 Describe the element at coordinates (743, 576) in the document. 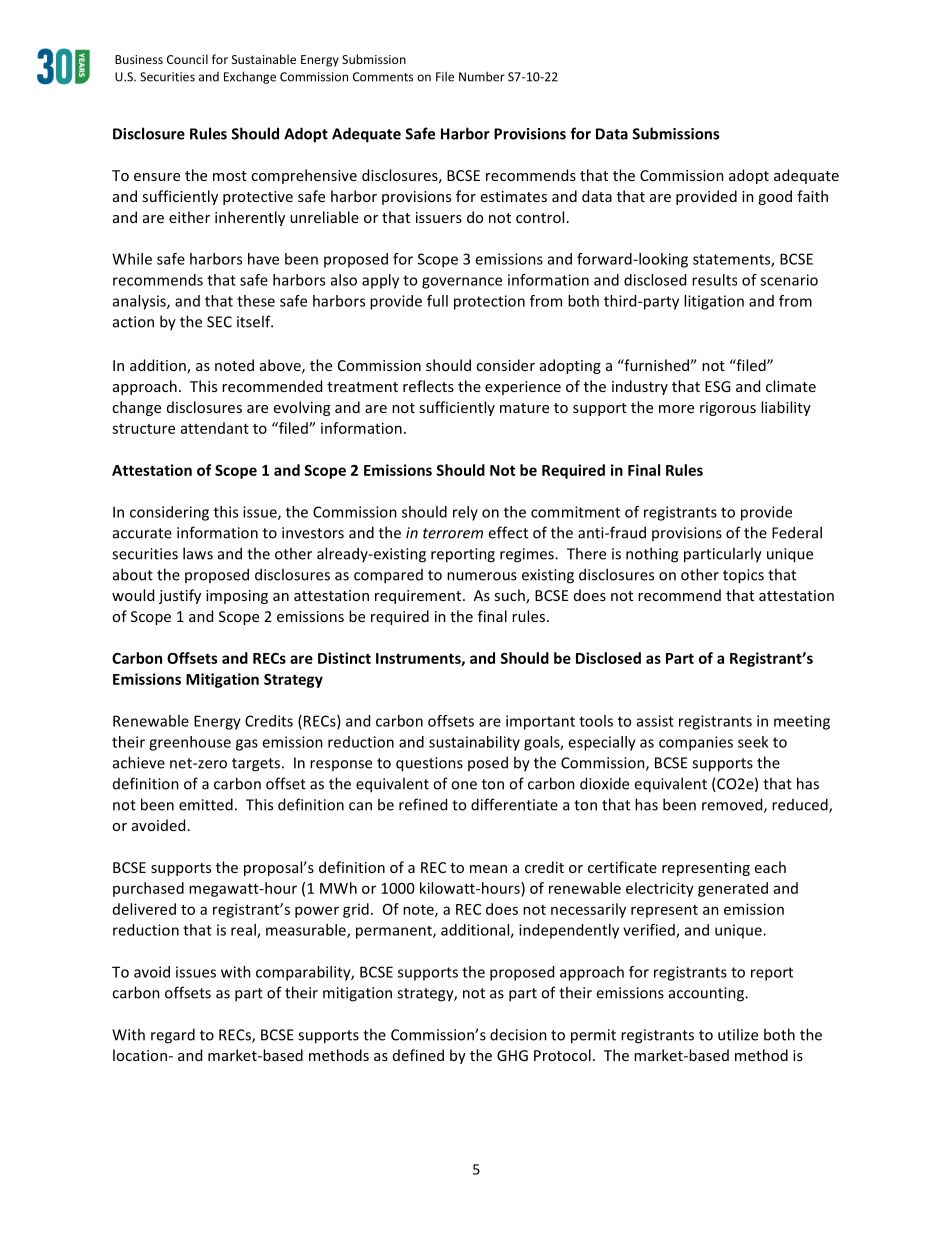

I see `topics` at that location.
